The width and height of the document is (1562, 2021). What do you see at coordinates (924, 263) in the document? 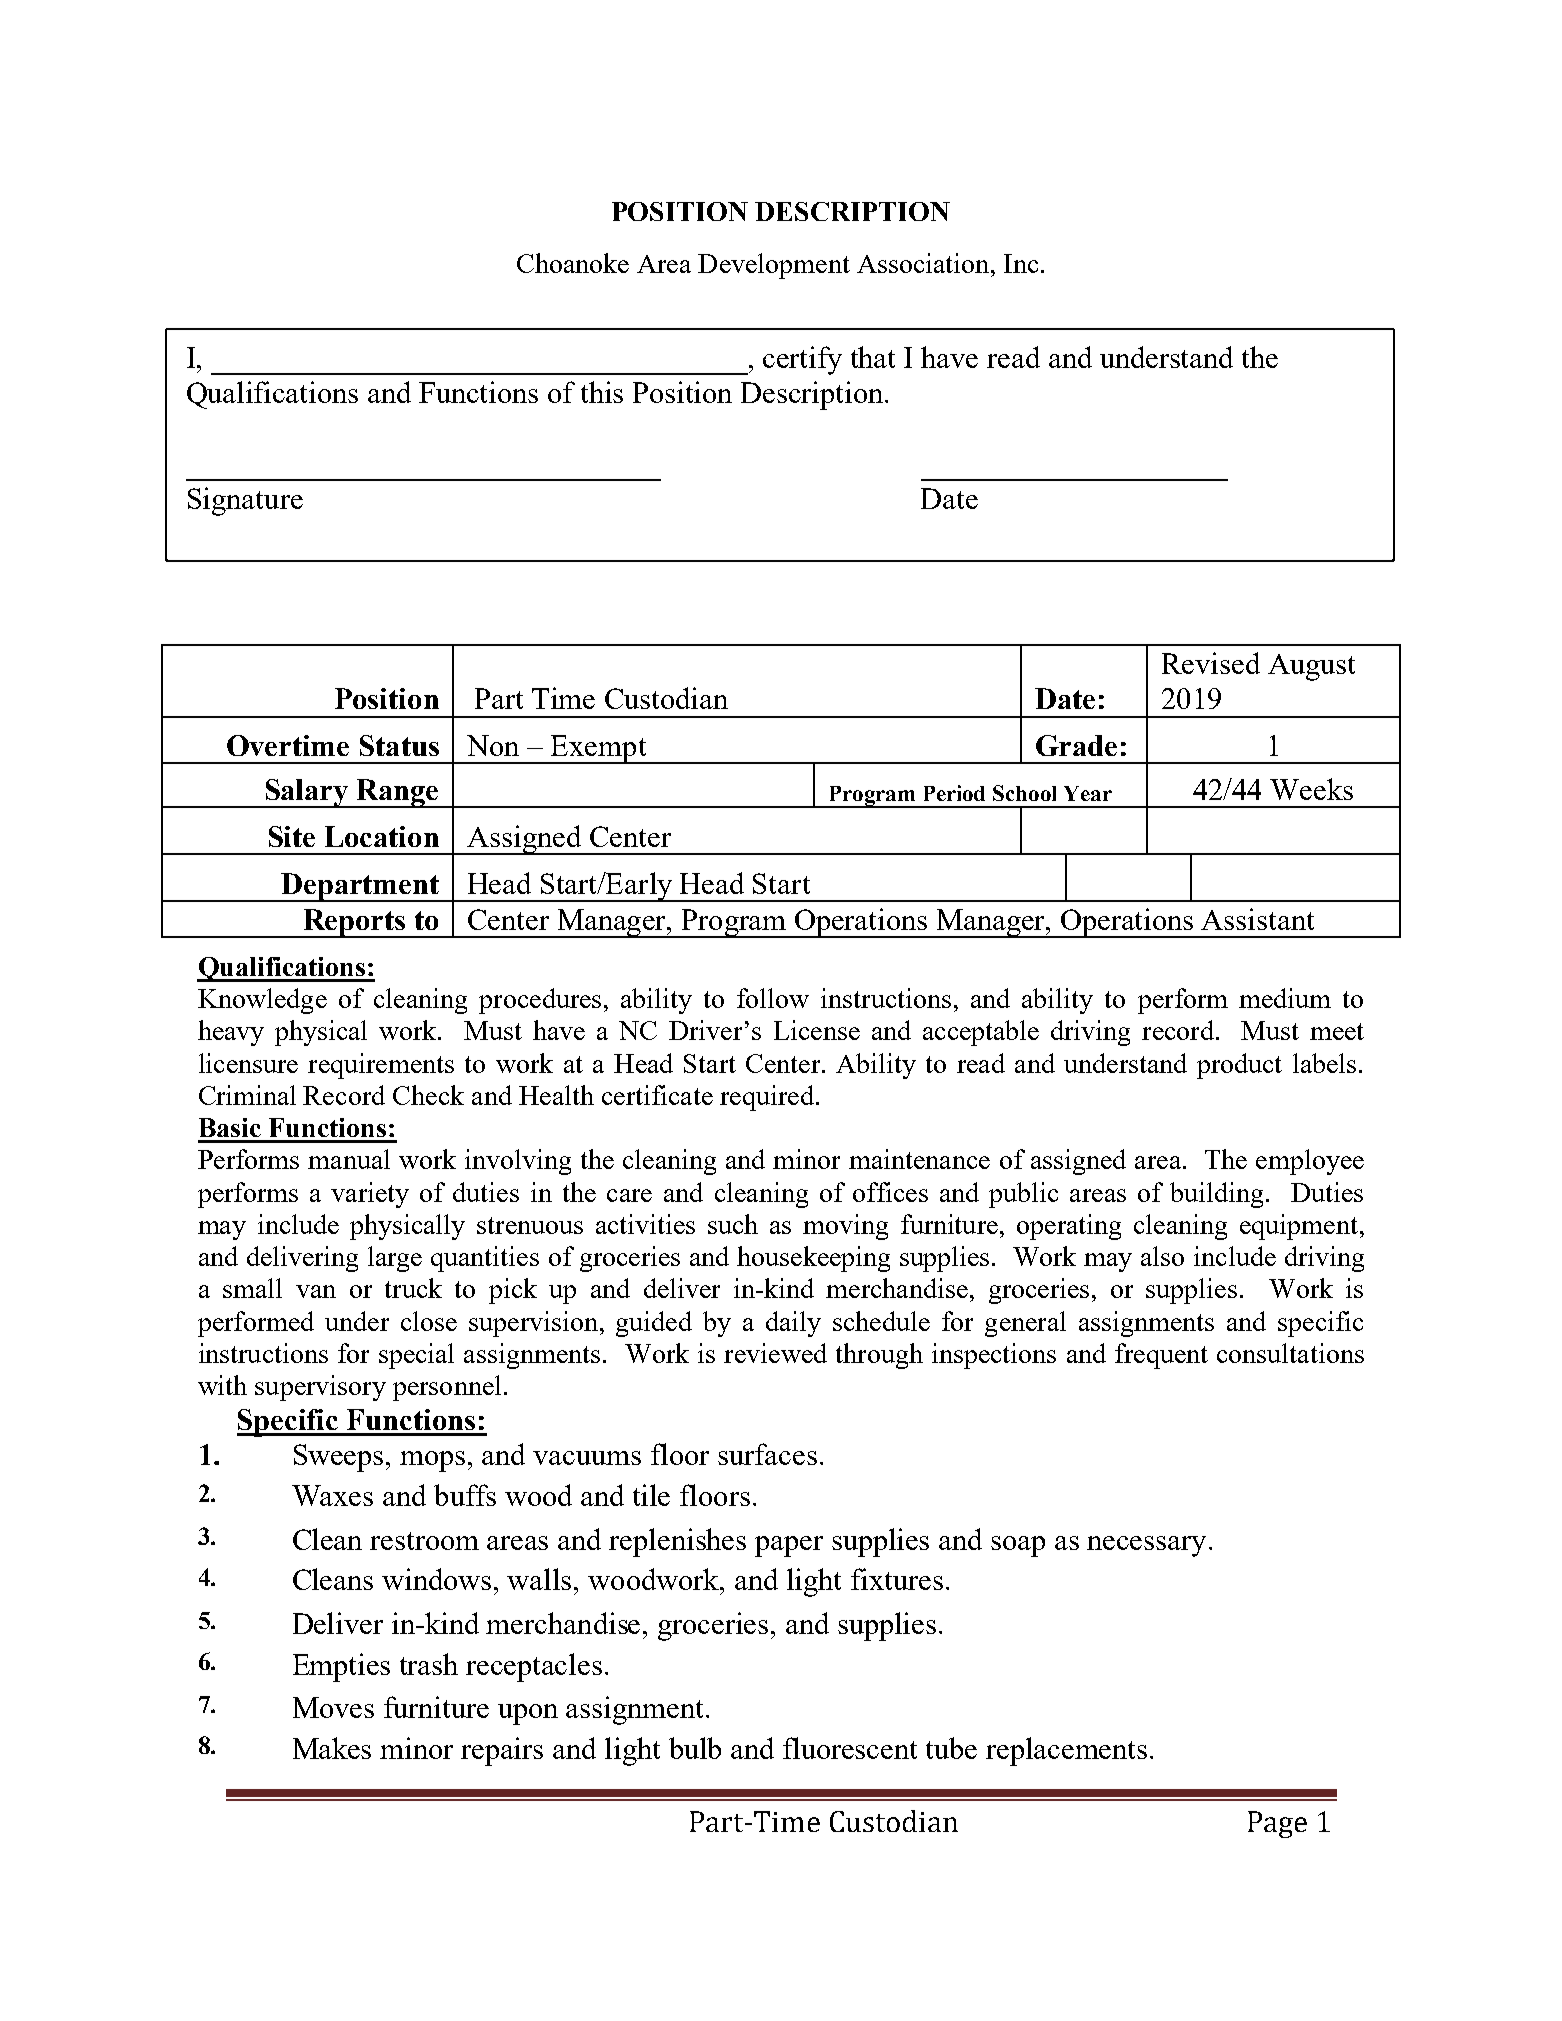
I see `Association` at bounding box center [924, 263].
